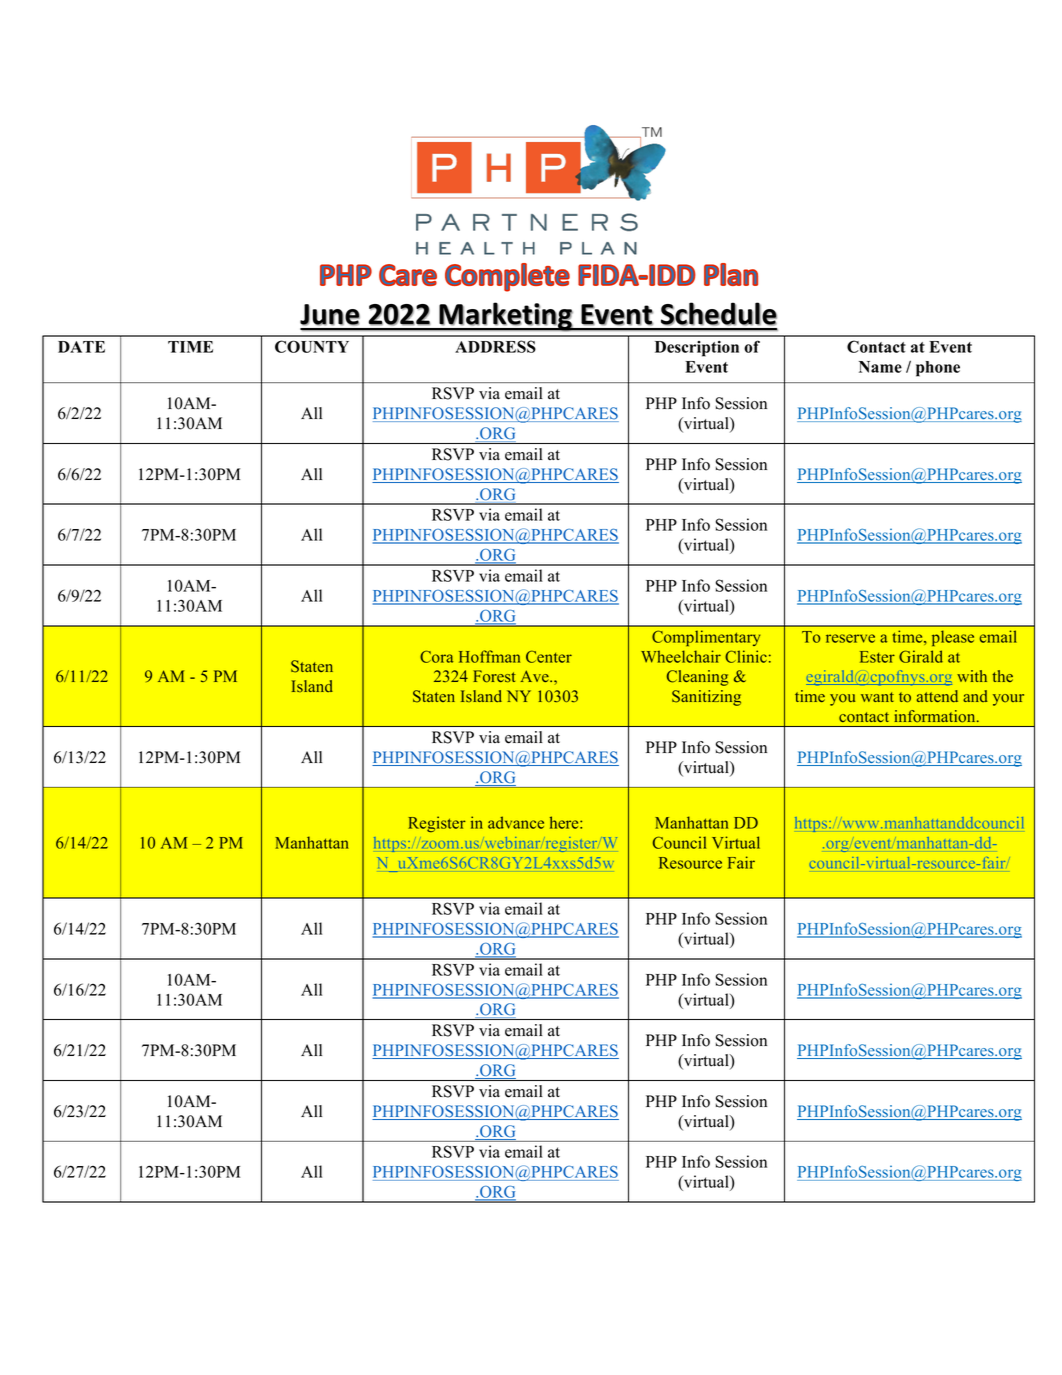 This screenshot has width=1062, height=1375. I want to click on ADDRESS, so click(495, 346).
